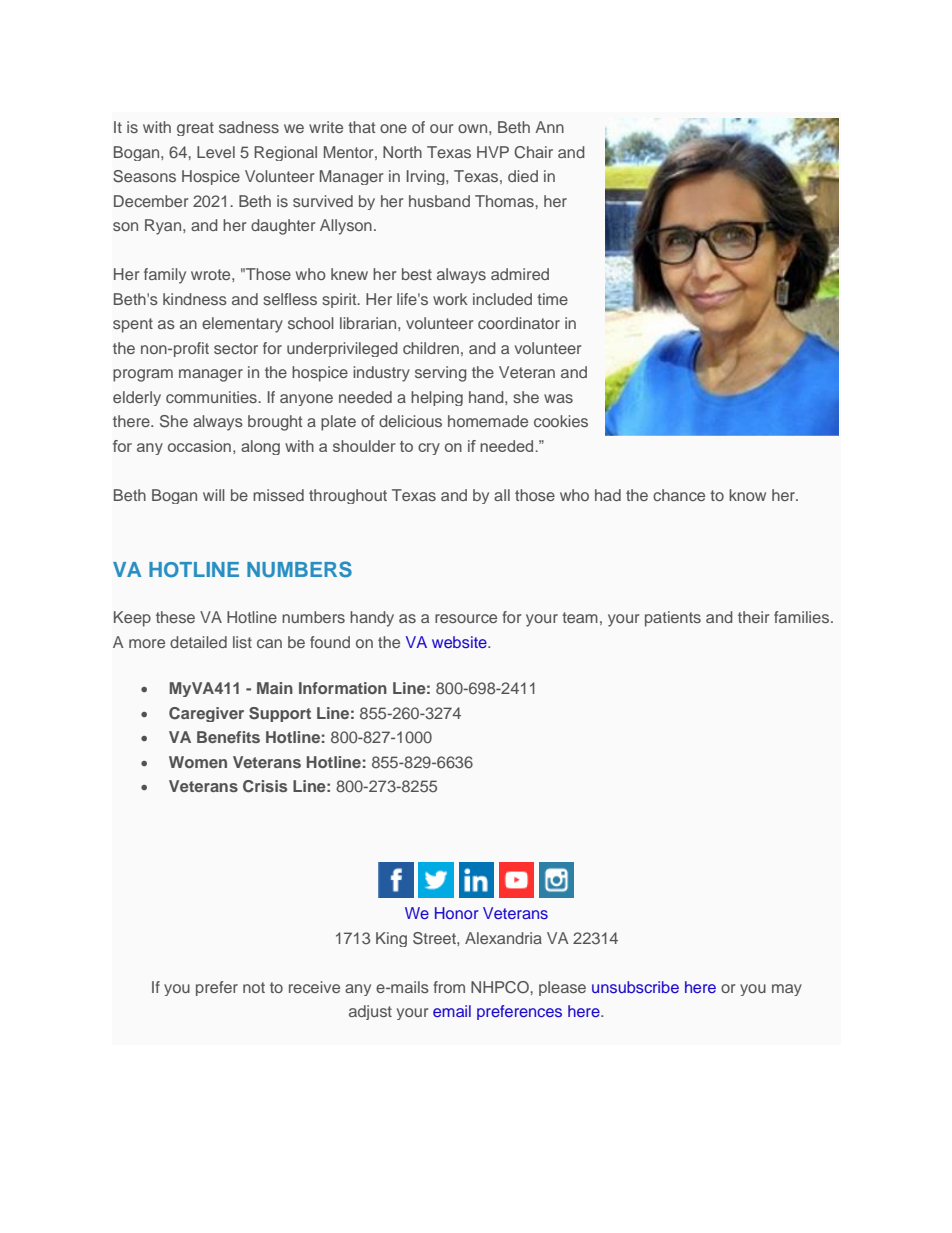 The height and width of the document is (1233, 952). I want to click on resource, so click(466, 618).
